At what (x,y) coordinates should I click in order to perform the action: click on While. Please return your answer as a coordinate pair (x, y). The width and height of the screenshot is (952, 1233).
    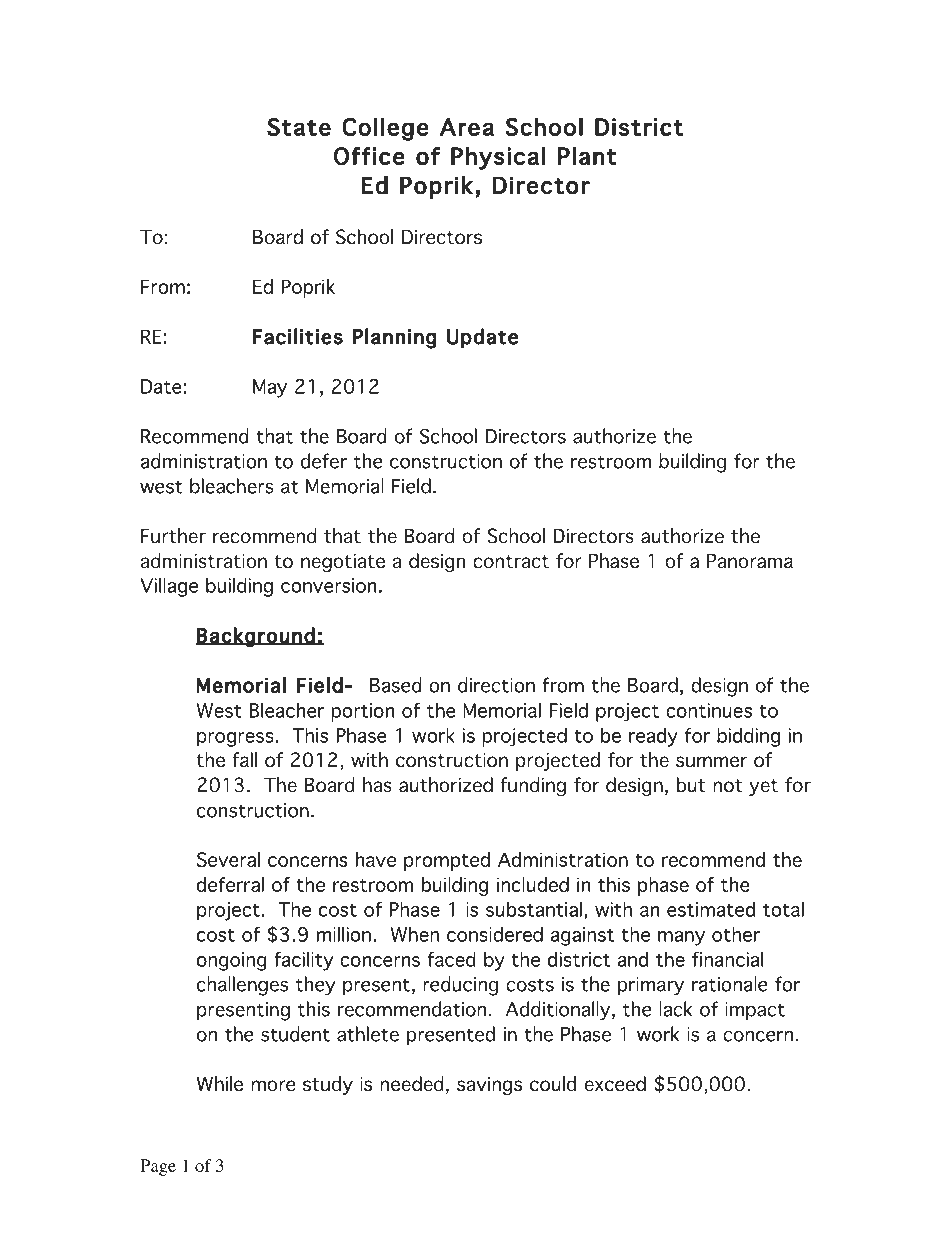
    Looking at the image, I should click on (220, 1084).
